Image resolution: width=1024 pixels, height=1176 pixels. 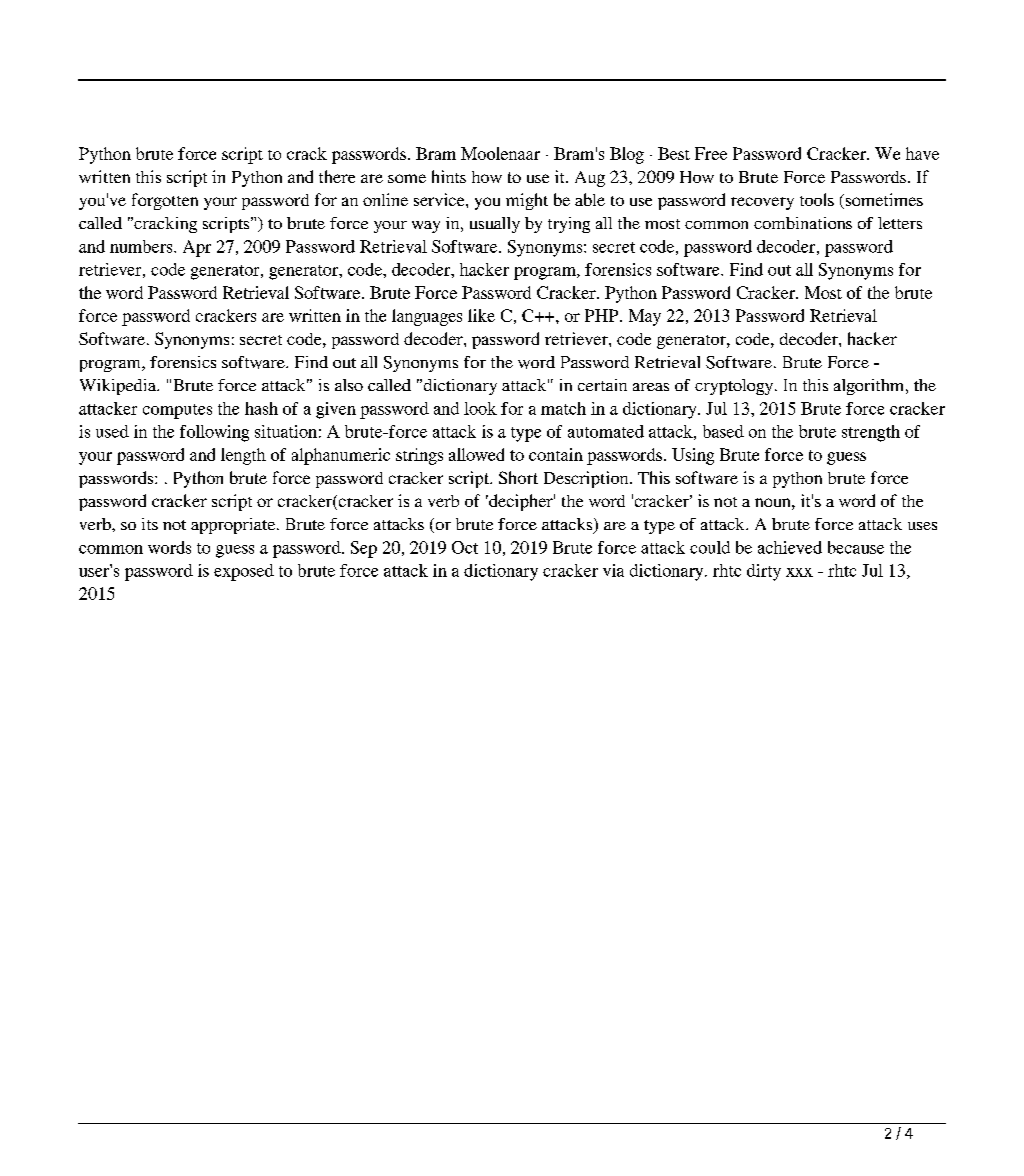 I want to click on certain, so click(x=602, y=385).
